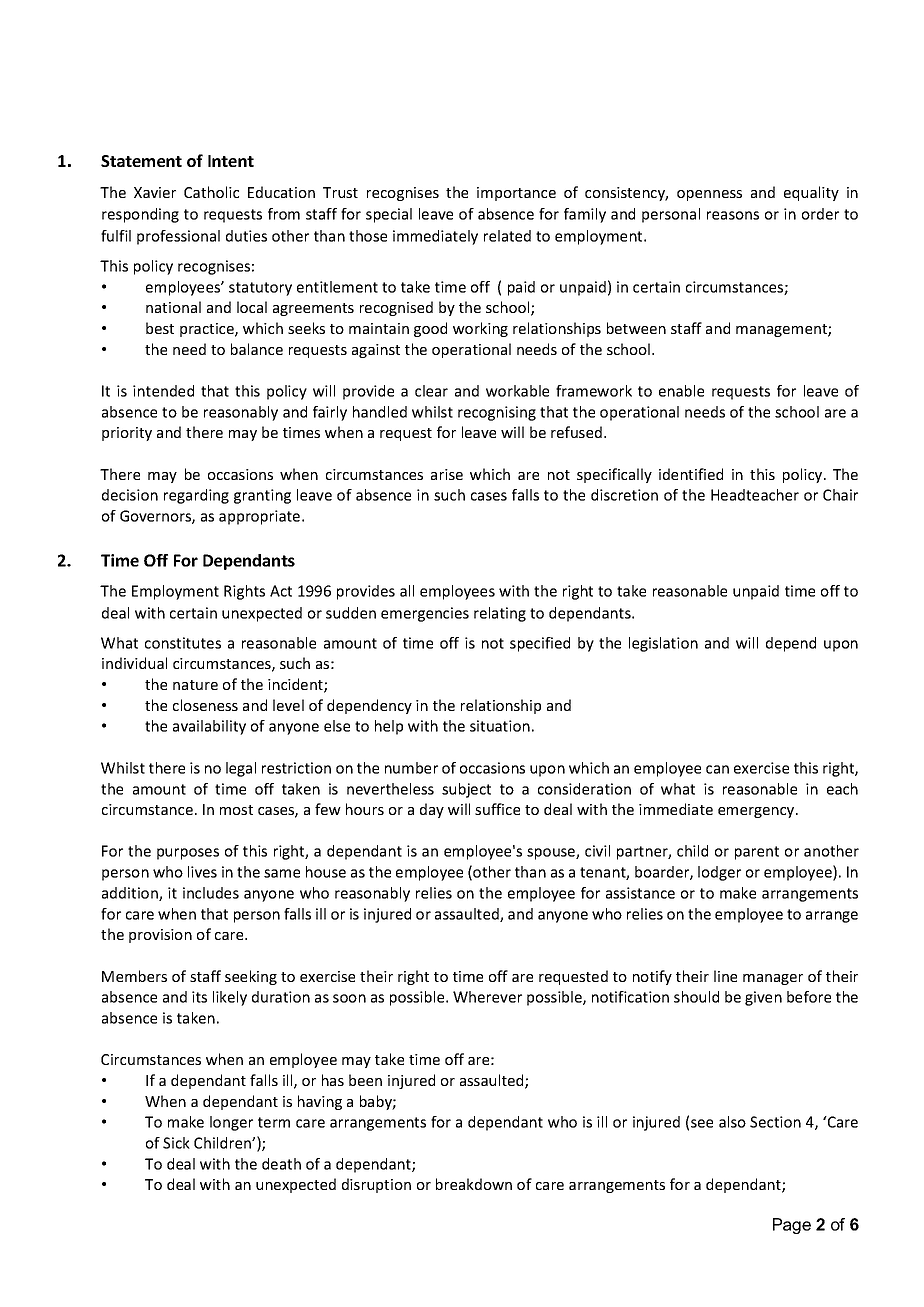  What do you see at coordinates (474, 1184) in the screenshot?
I see `breakdown` at bounding box center [474, 1184].
